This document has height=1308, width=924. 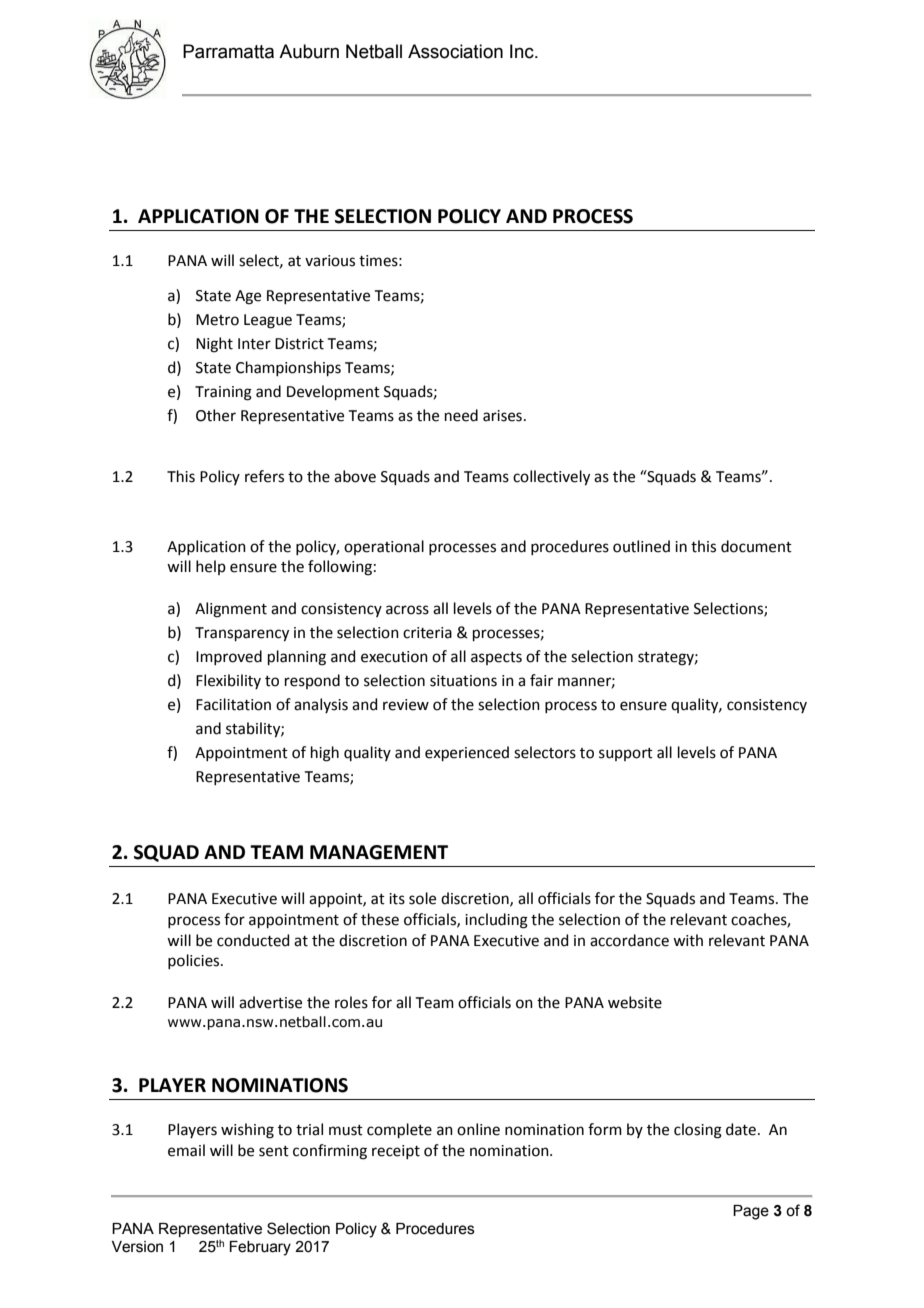 What do you see at coordinates (641, 546) in the document?
I see `outlined` at bounding box center [641, 546].
